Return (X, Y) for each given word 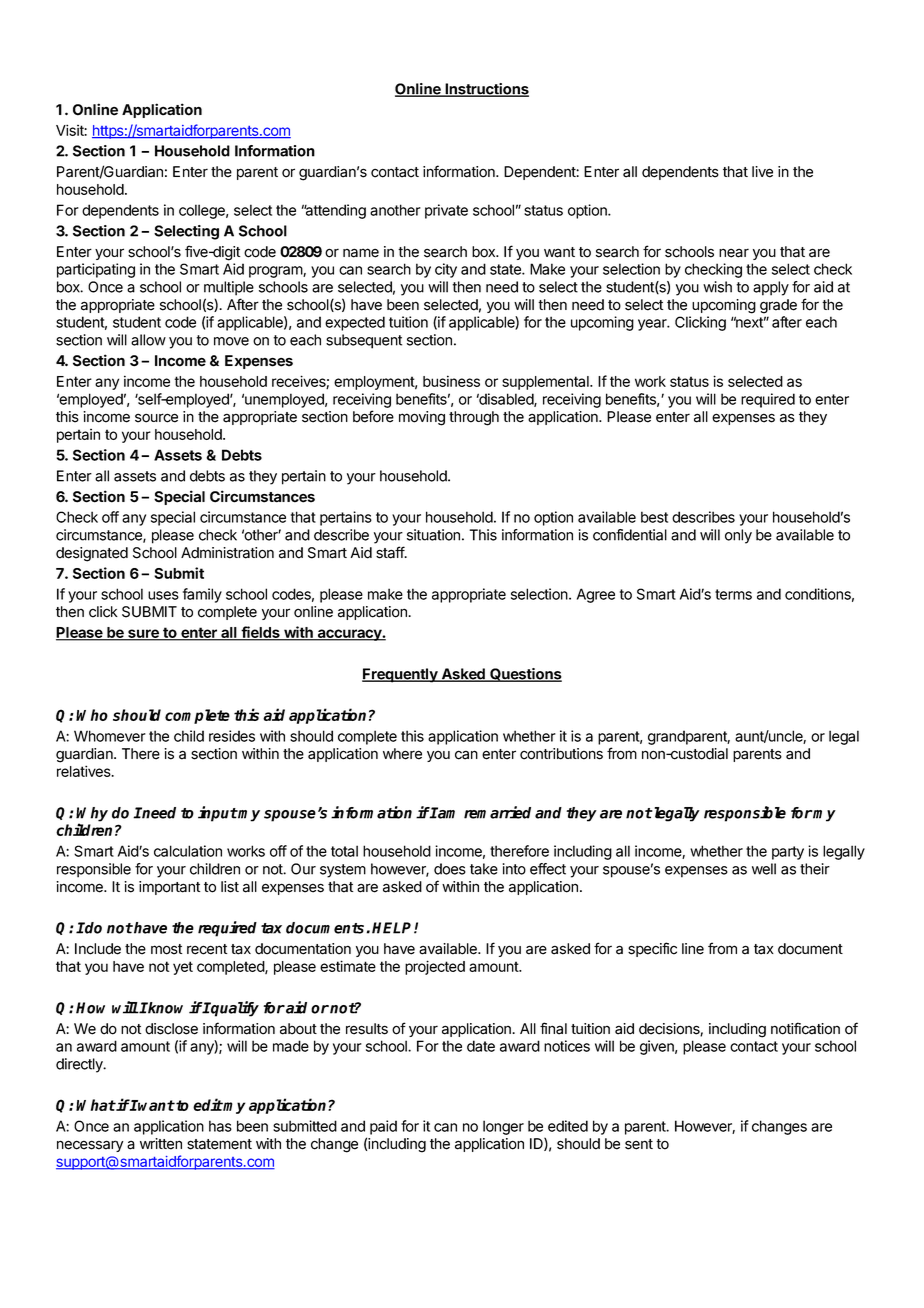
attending (335, 211)
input (218, 814)
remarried (497, 812)
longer (503, 1127)
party (788, 853)
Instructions (486, 90)
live (762, 172)
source (156, 418)
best (654, 517)
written (161, 1144)
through (474, 418)
